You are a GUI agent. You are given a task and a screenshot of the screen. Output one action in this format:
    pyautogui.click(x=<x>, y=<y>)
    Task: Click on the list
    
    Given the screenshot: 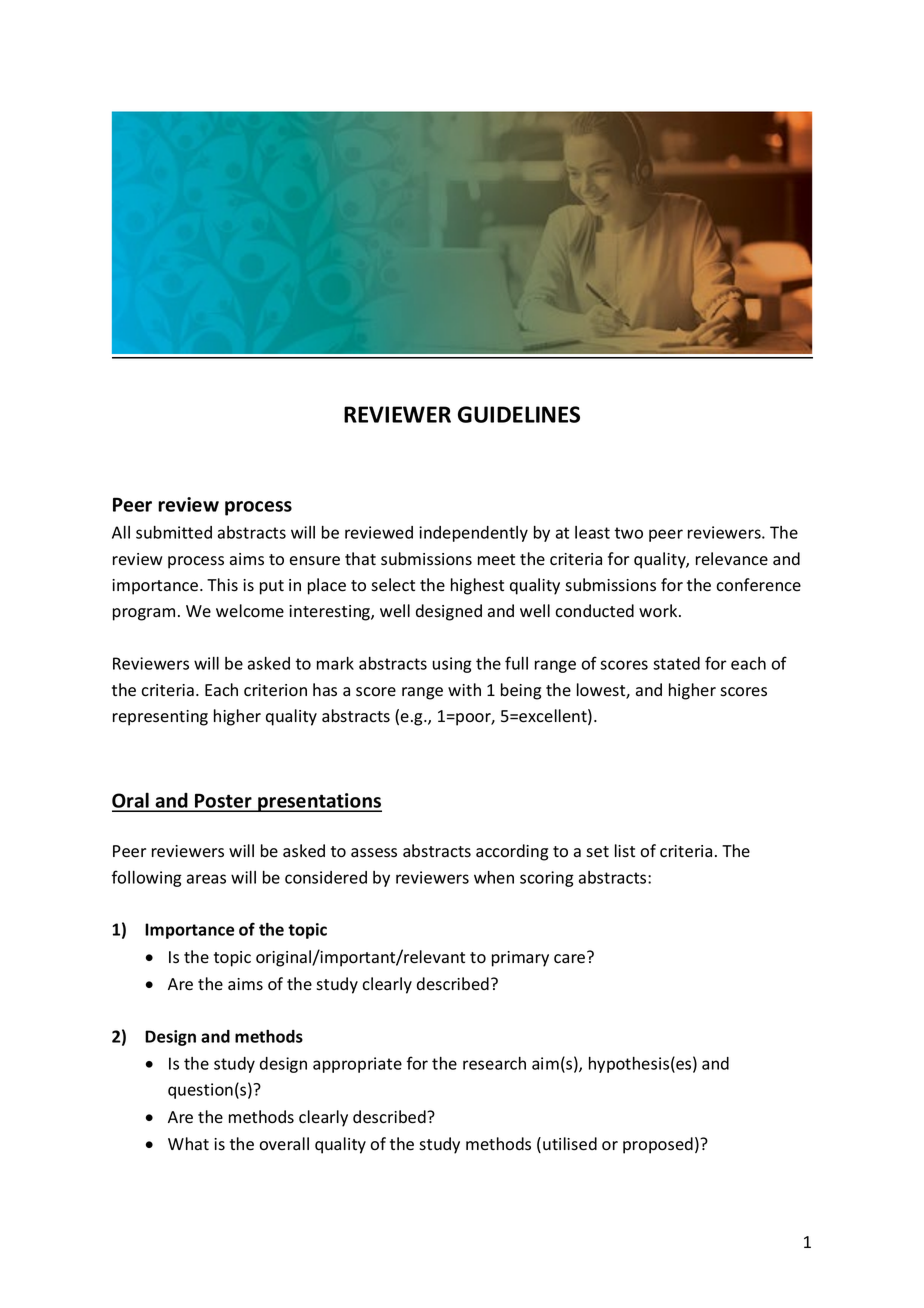 What is the action you would take?
    pyautogui.click(x=625, y=851)
